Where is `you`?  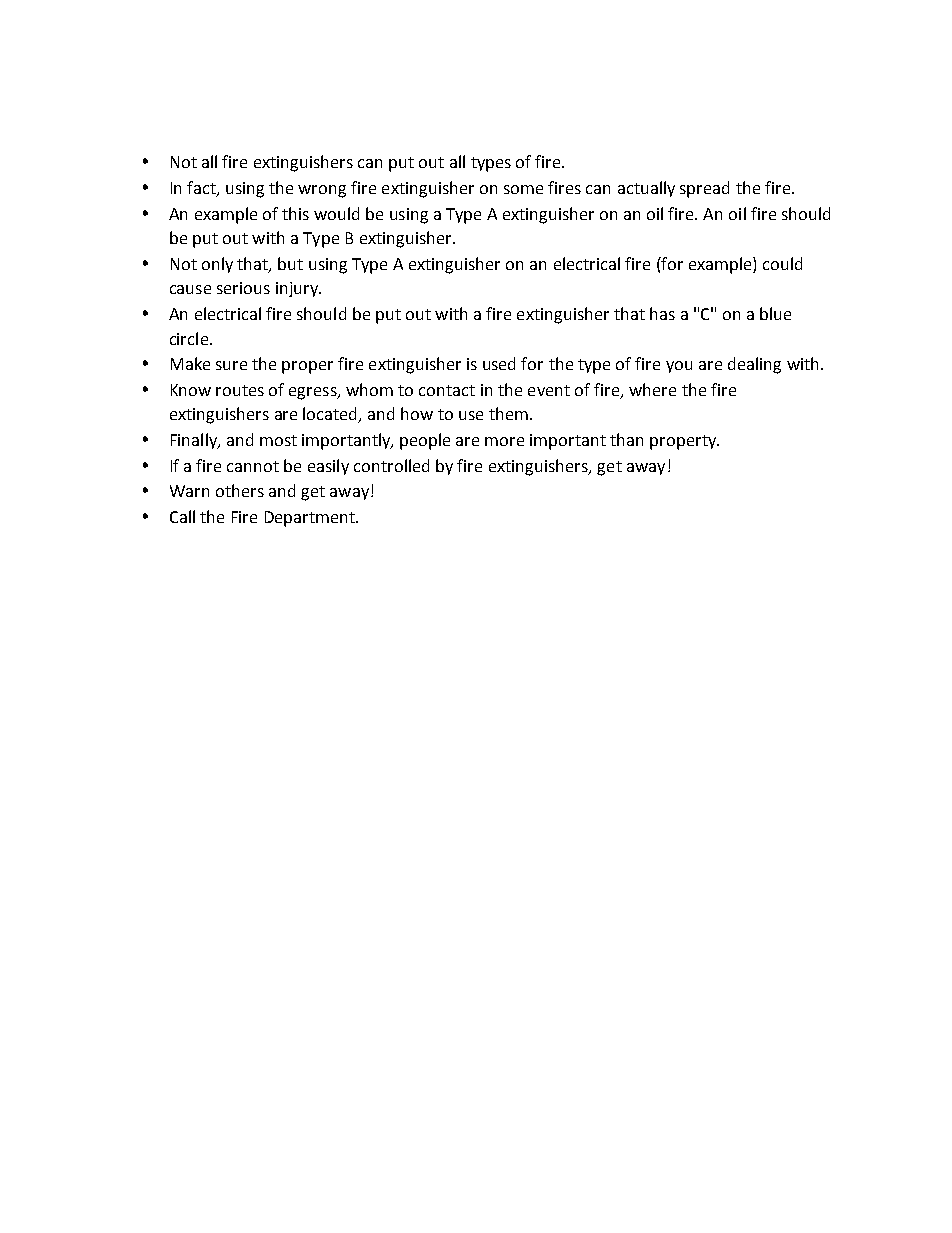
you is located at coordinates (679, 367).
